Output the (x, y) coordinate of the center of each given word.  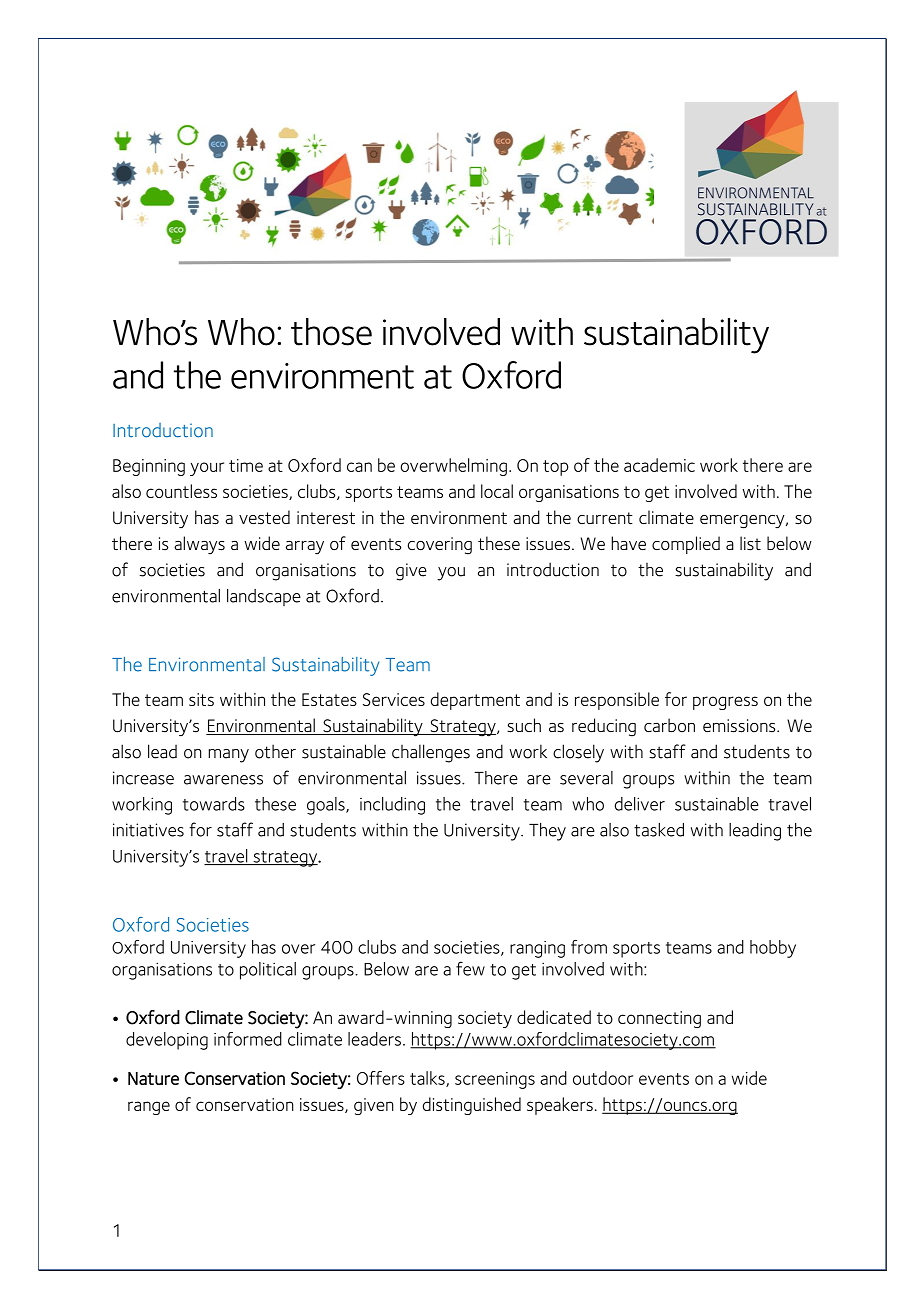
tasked (659, 830)
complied (686, 545)
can (359, 467)
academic (659, 465)
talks (428, 1079)
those (331, 332)
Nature (153, 1078)
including (392, 806)
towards (214, 804)
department (475, 701)
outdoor (603, 1078)
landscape (264, 597)
